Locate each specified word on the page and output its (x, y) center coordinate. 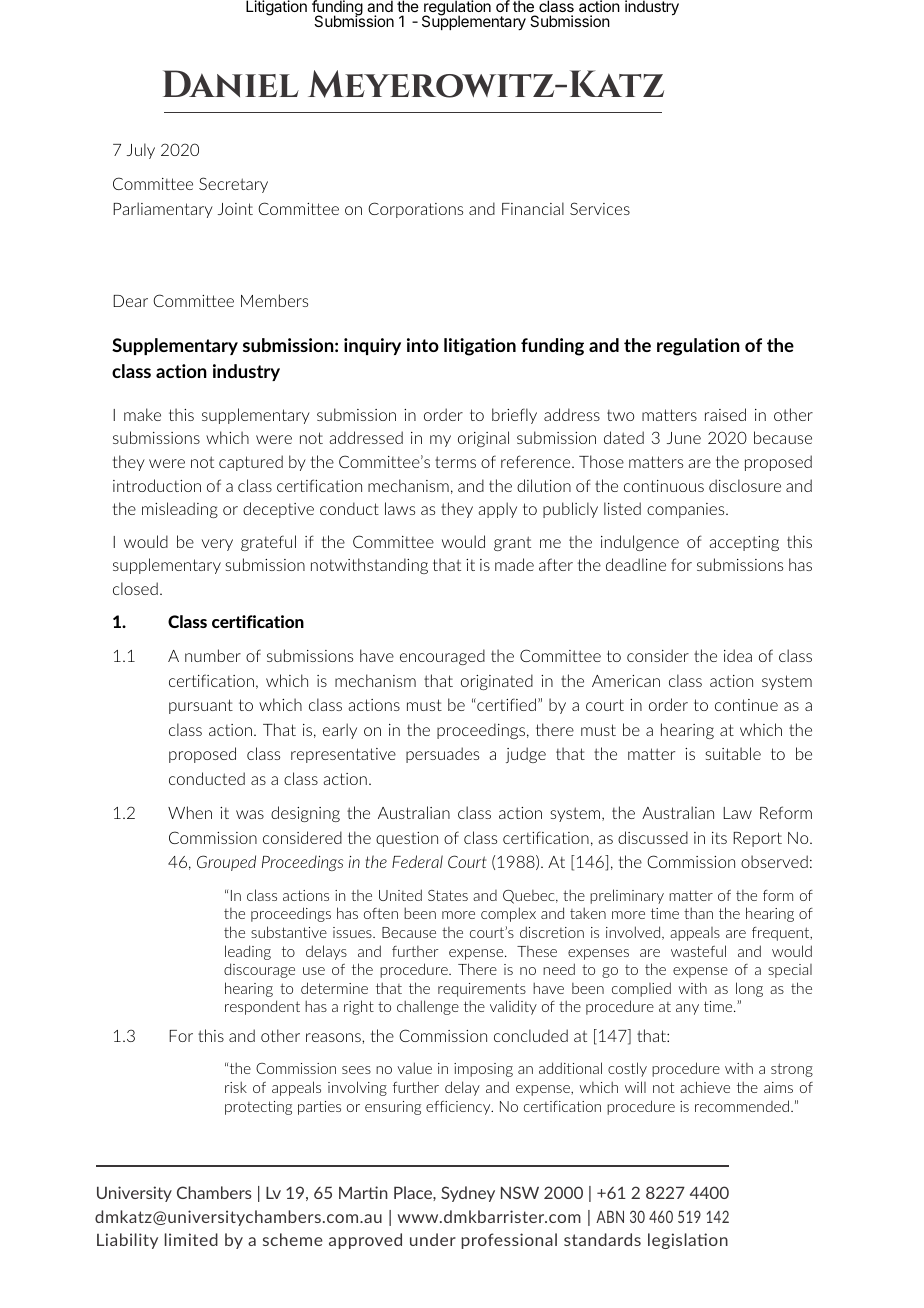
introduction (157, 485)
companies (687, 510)
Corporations (415, 210)
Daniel (231, 83)
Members (274, 300)
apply (498, 510)
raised (725, 414)
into (423, 345)
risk (236, 1087)
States (448, 895)
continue (746, 705)
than (698, 913)
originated (497, 682)
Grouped (226, 863)
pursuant (201, 706)
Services (600, 208)
